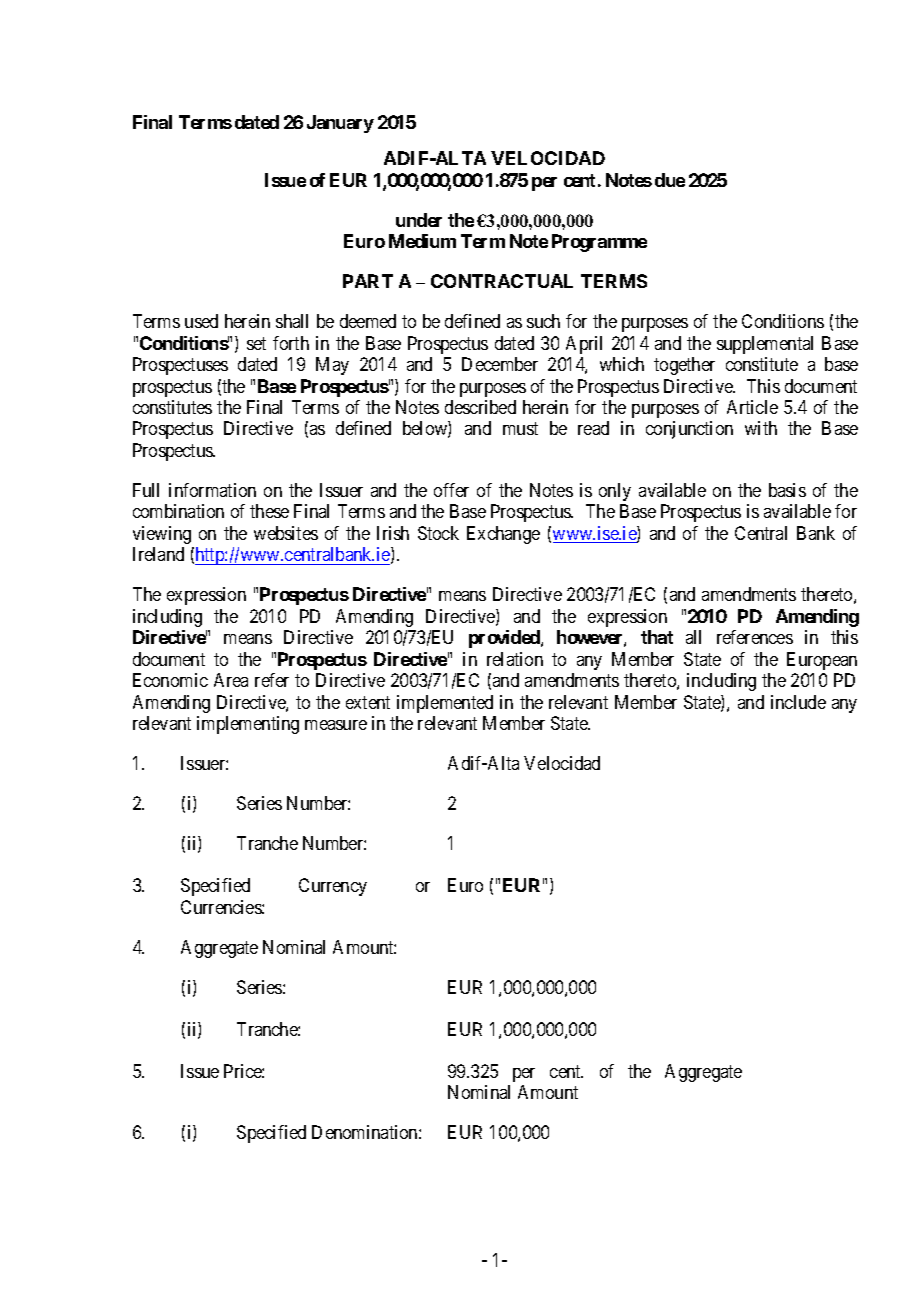 This image has width=924, height=1308. Describe the element at coordinates (212, 490) in the image. I see `information` at that location.
